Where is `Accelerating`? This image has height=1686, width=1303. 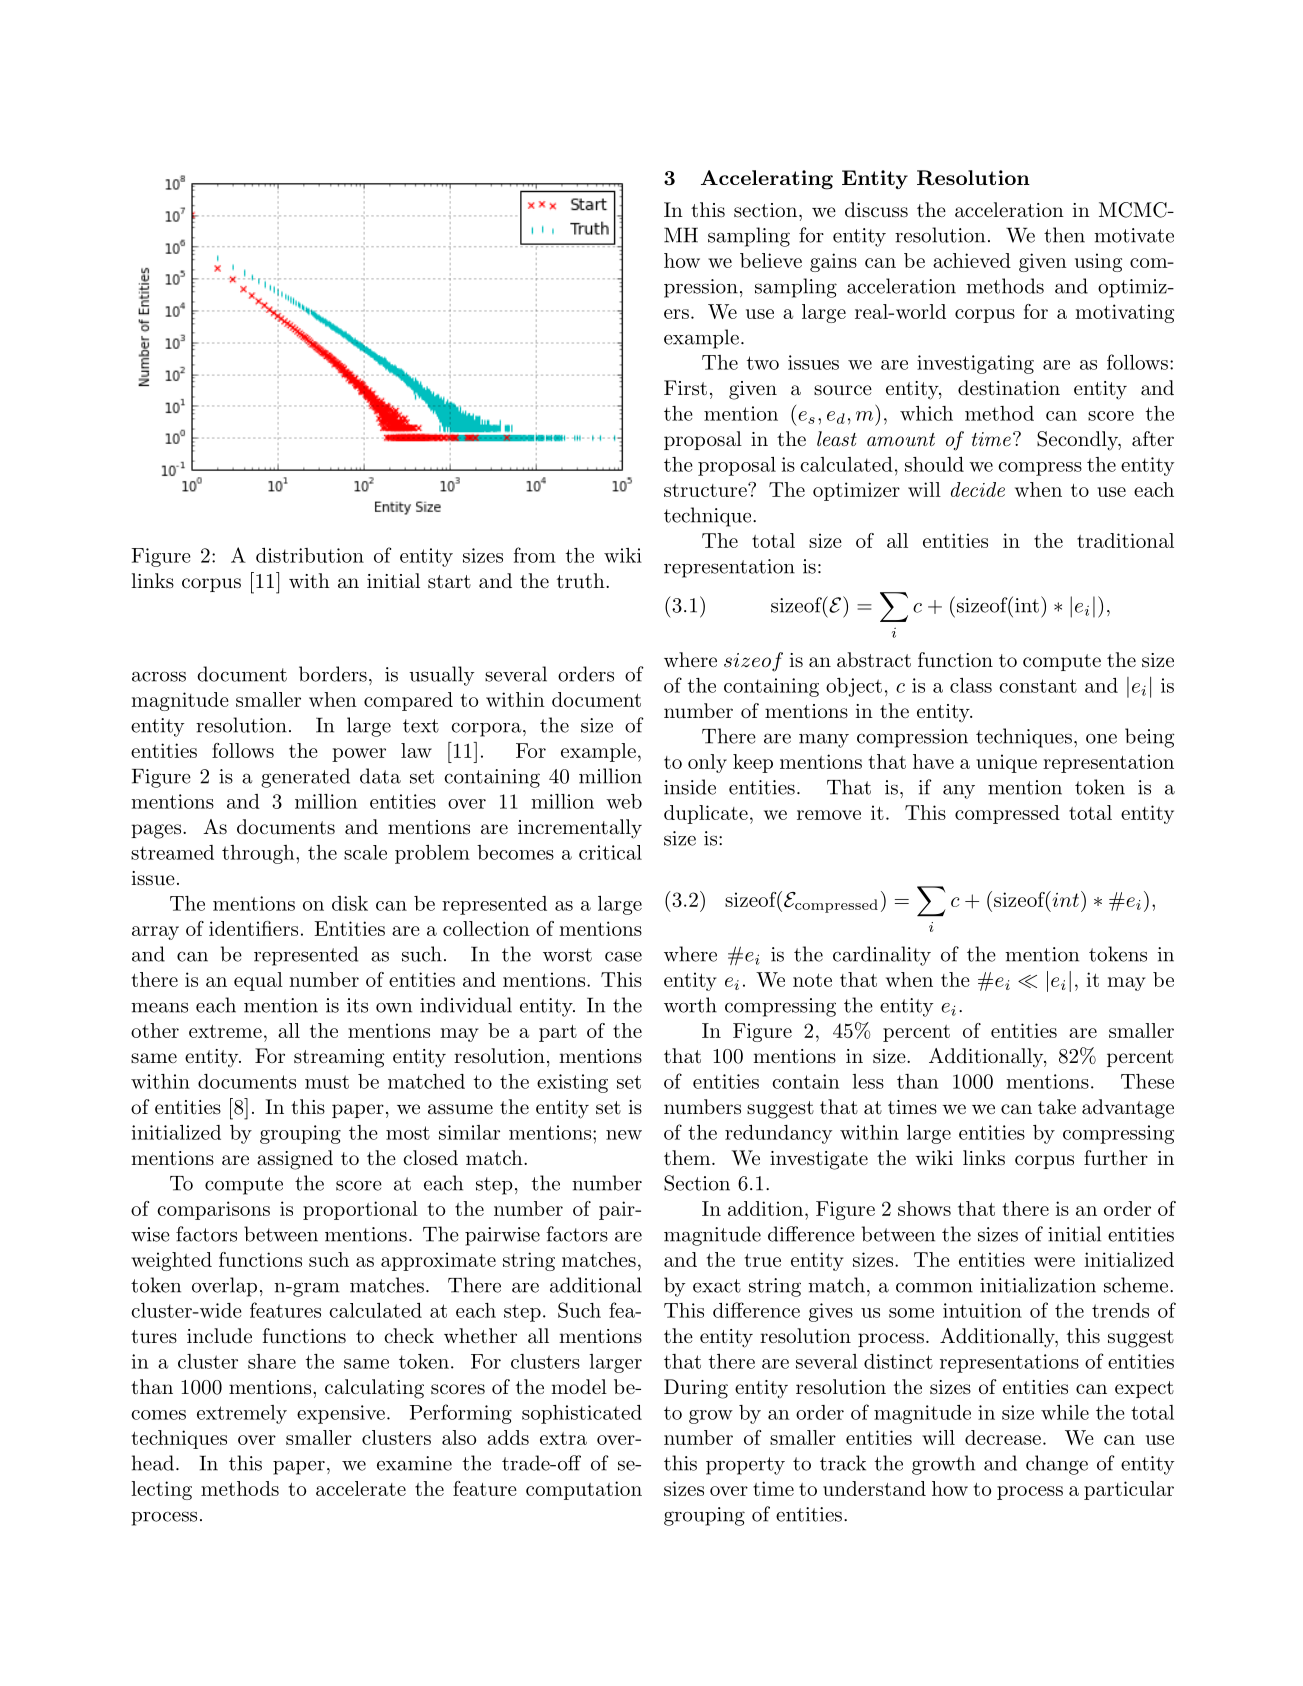
Accelerating is located at coordinates (767, 180).
